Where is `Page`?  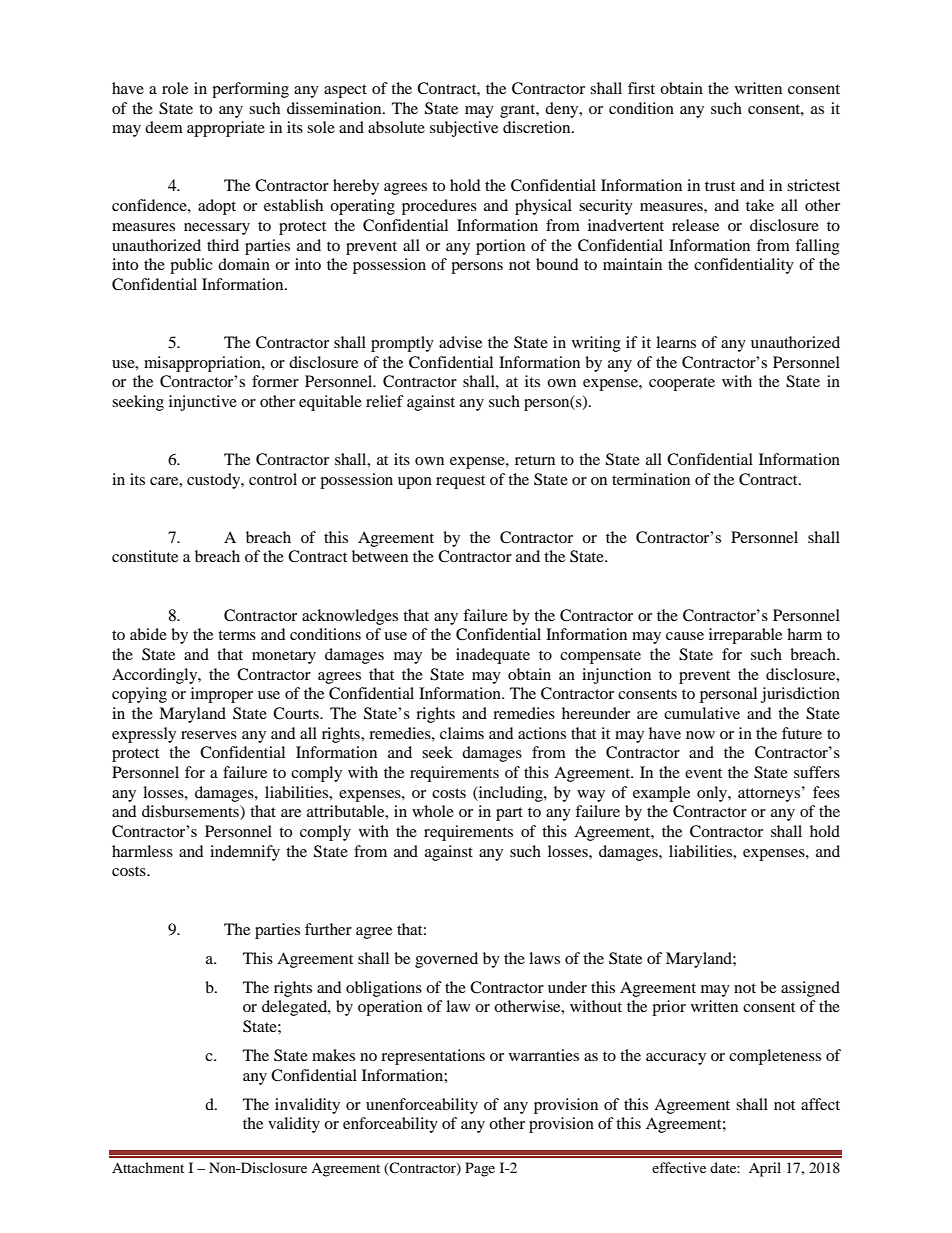 Page is located at coordinates (480, 1169).
